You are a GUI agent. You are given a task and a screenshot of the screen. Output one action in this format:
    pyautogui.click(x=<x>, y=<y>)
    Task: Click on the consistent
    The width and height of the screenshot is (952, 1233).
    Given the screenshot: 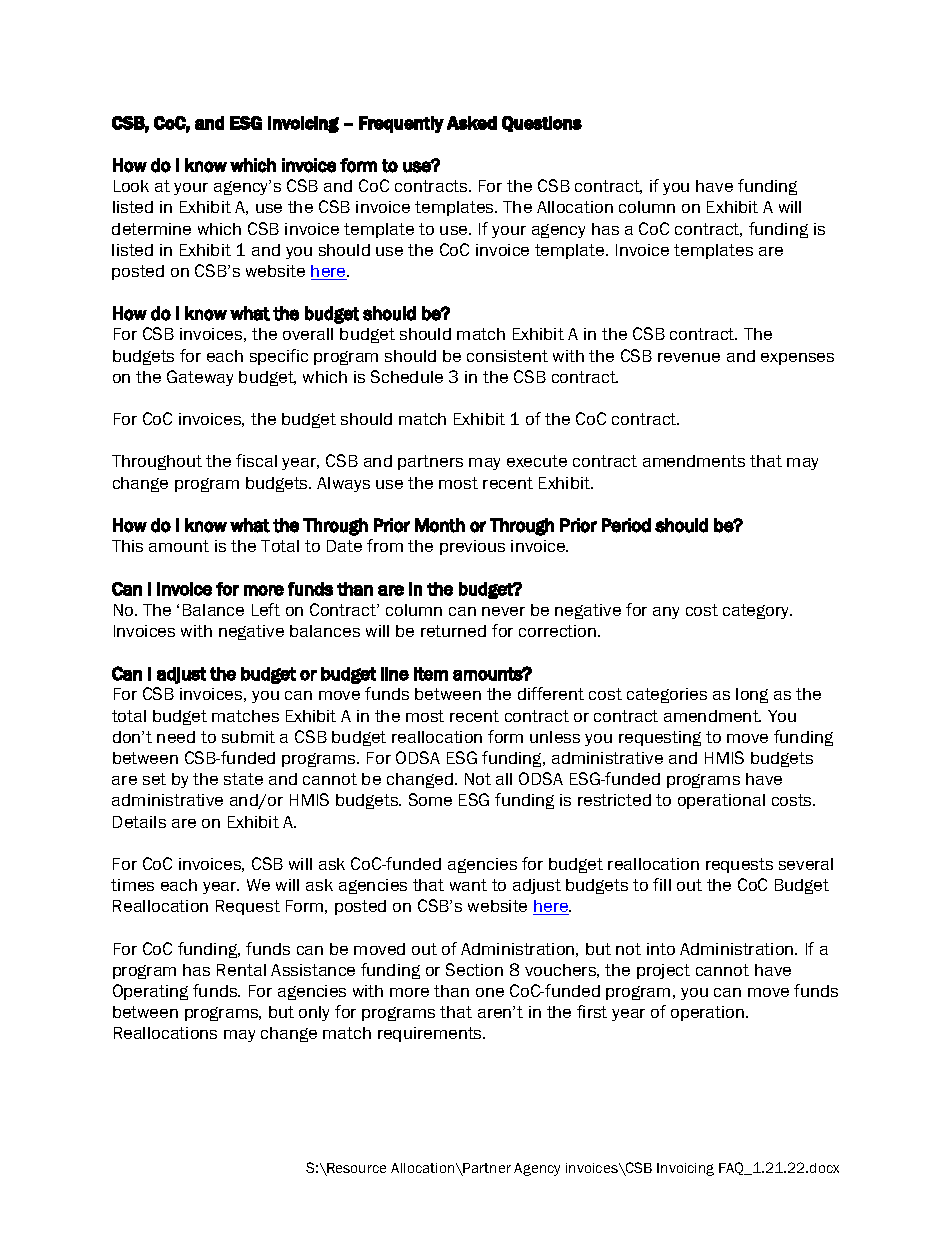 What is the action you would take?
    pyautogui.click(x=507, y=356)
